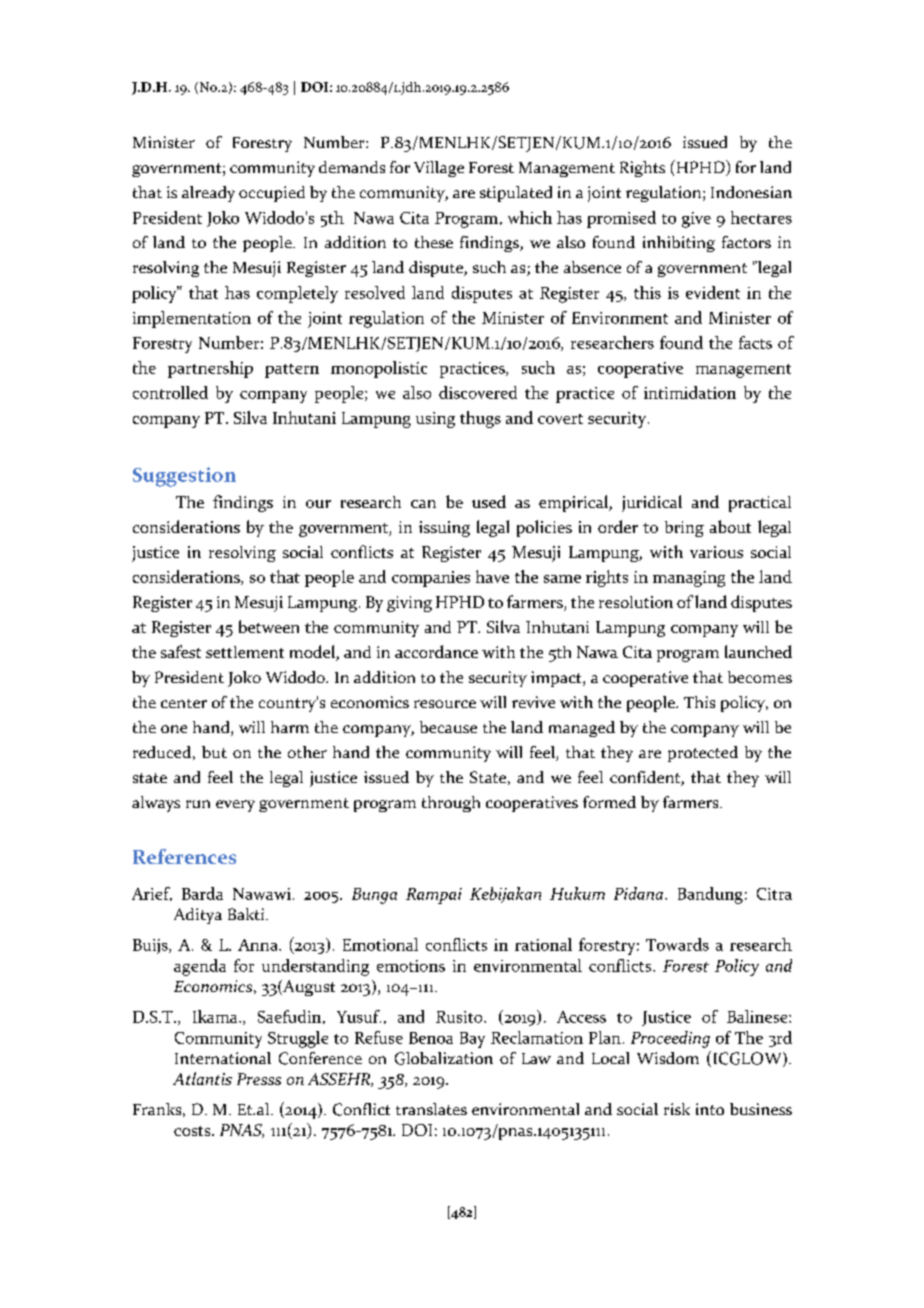 Image resolution: width=924 pixels, height=1308 pixels. I want to click on already, so click(208, 194).
